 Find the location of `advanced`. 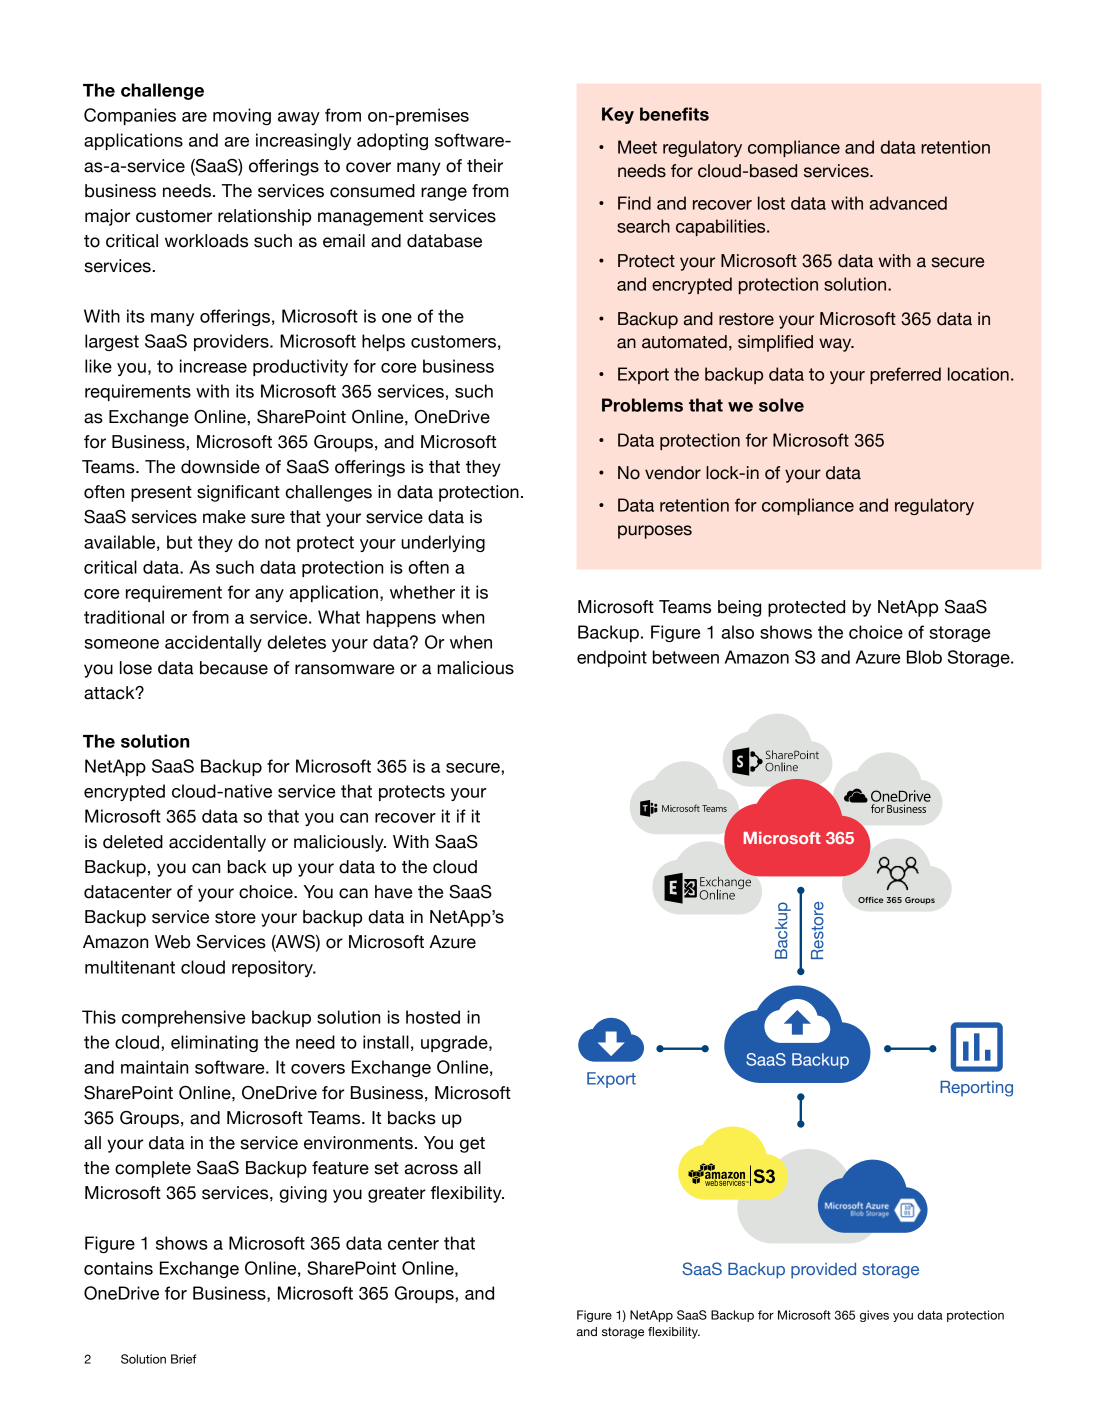

advanced is located at coordinates (908, 203).
